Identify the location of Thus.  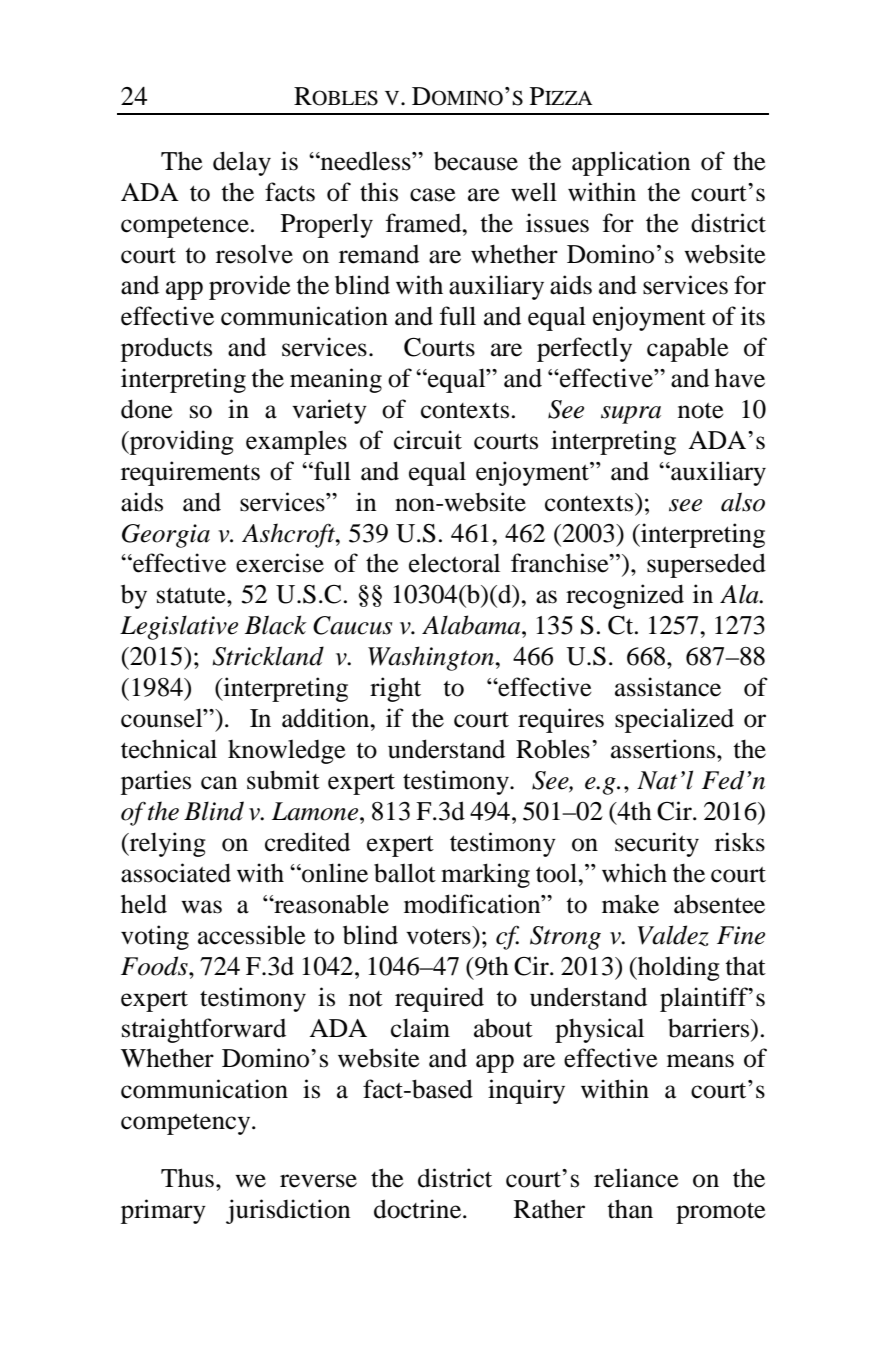
(187, 1178).
